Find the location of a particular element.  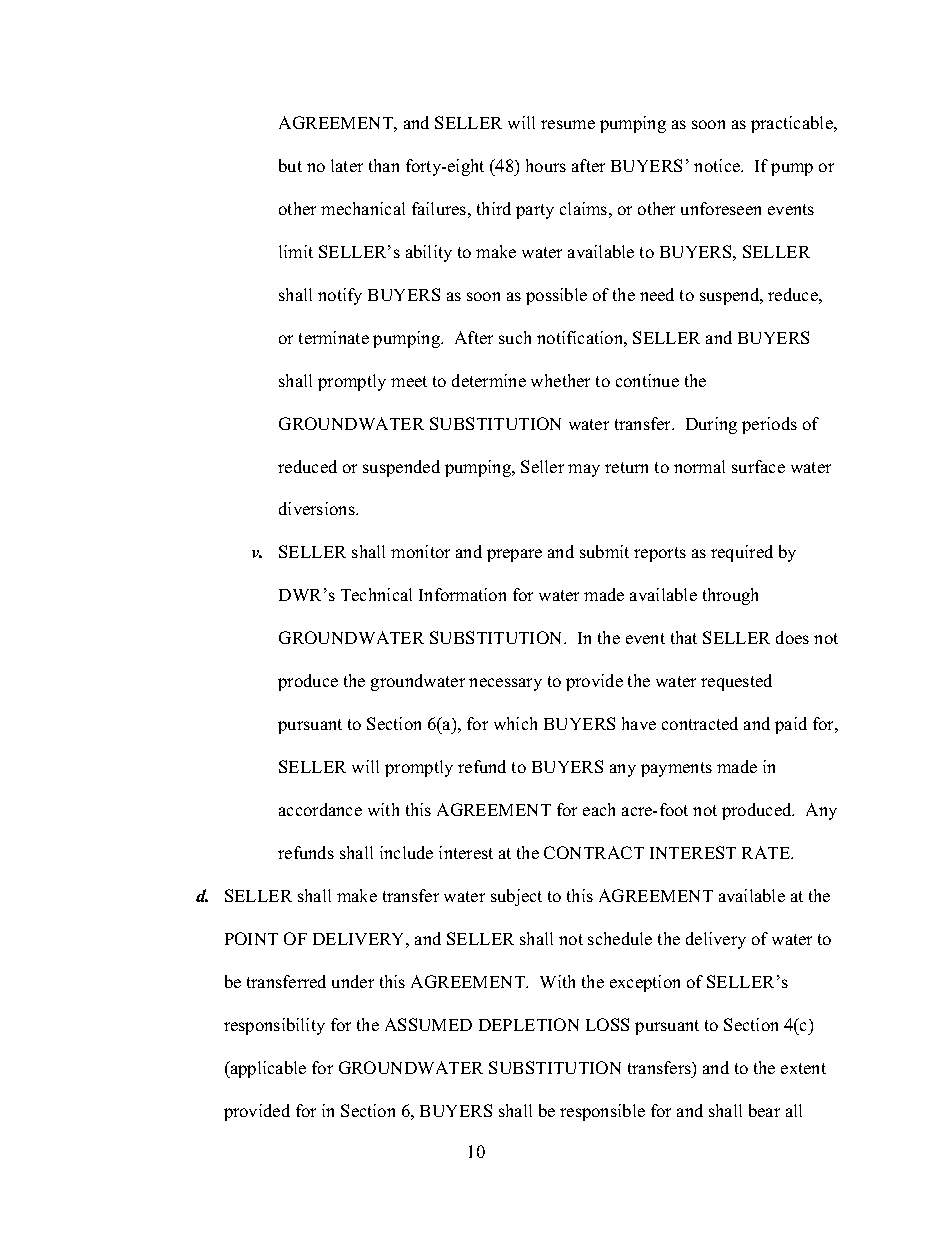

bear is located at coordinates (764, 1110).
